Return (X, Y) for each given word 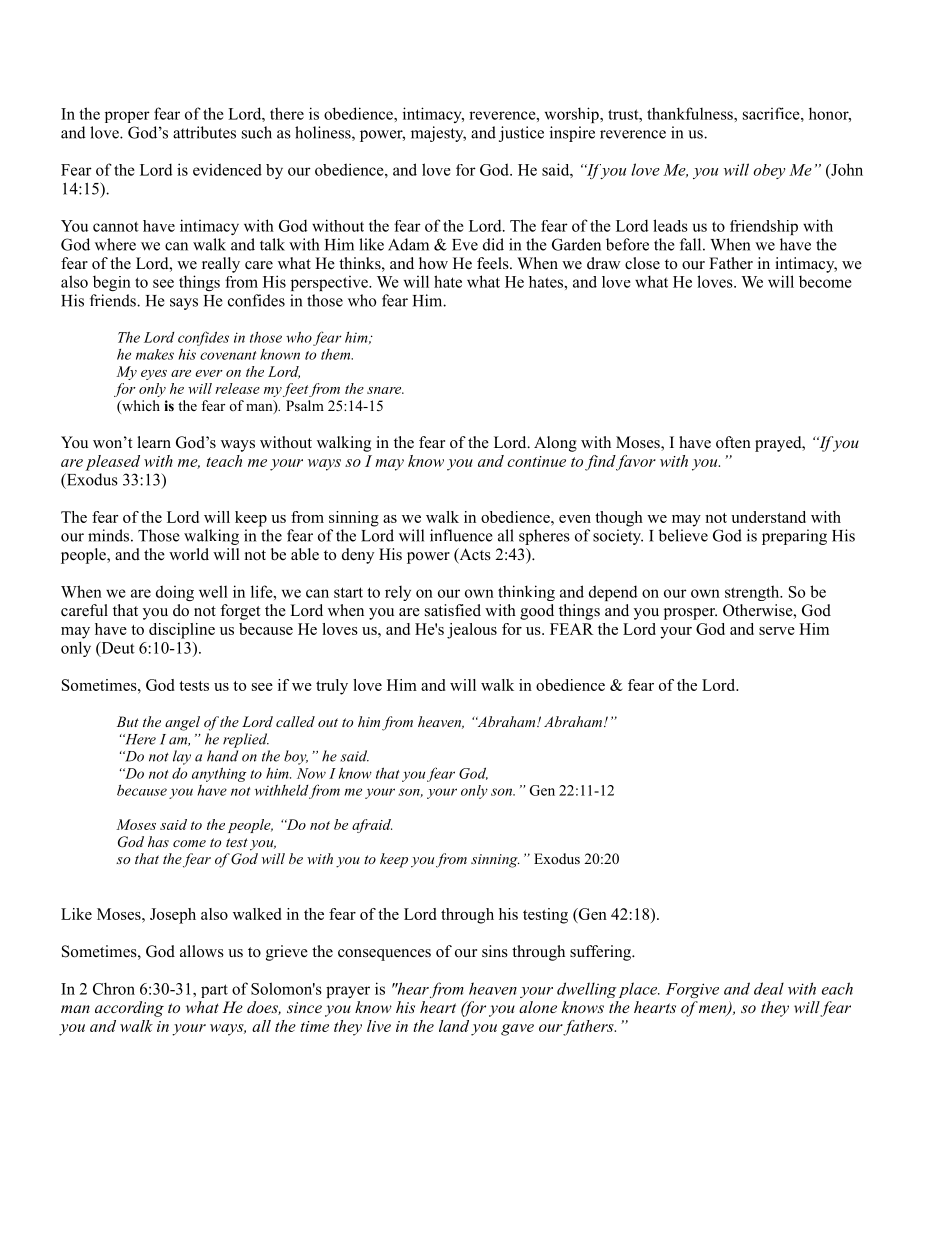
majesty (438, 134)
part (214, 991)
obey (769, 171)
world (189, 554)
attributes (204, 132)
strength (753, 593)
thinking (526, 593)
